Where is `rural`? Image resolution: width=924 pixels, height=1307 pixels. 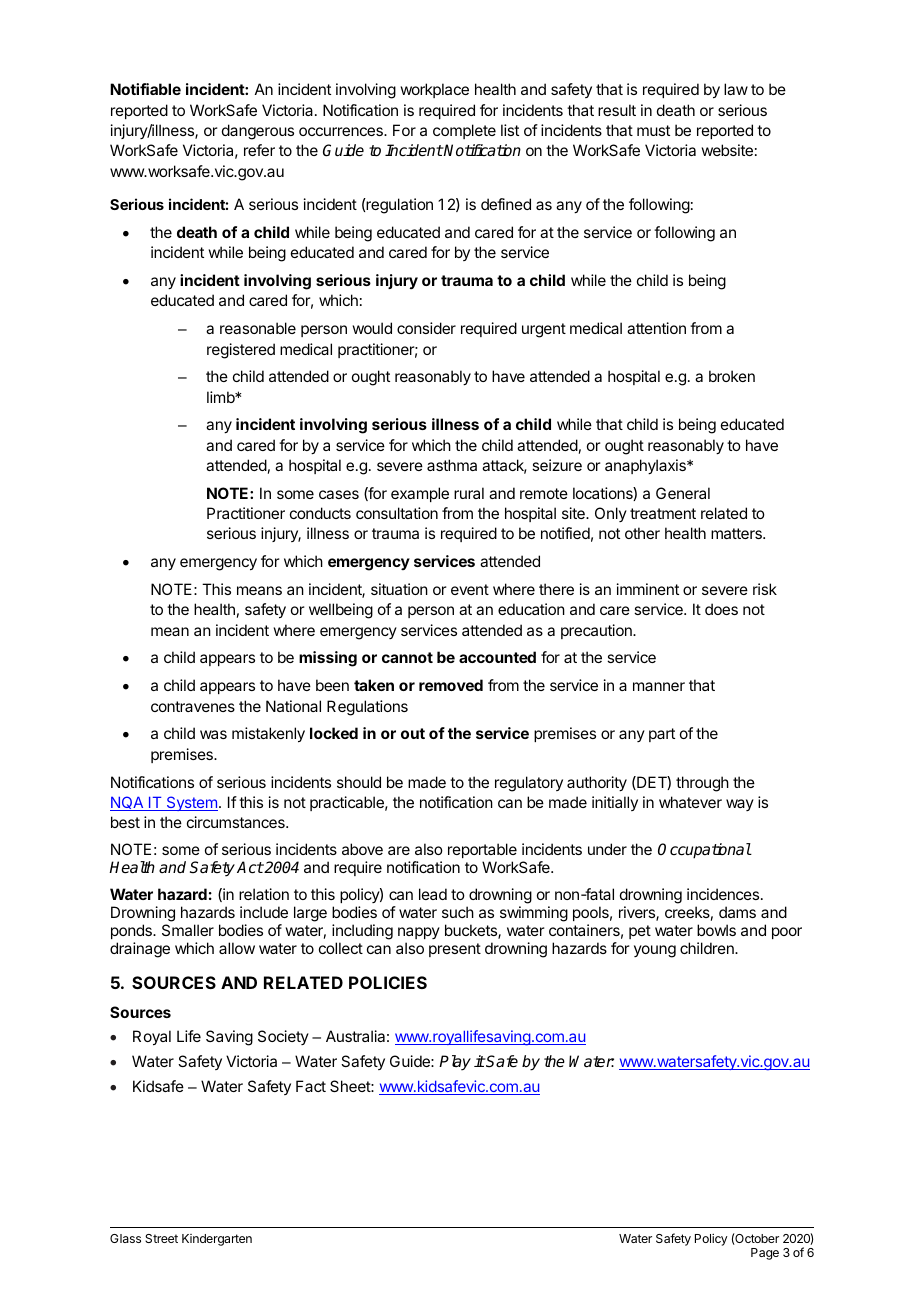 rural is located at coordinates (469, 493).
